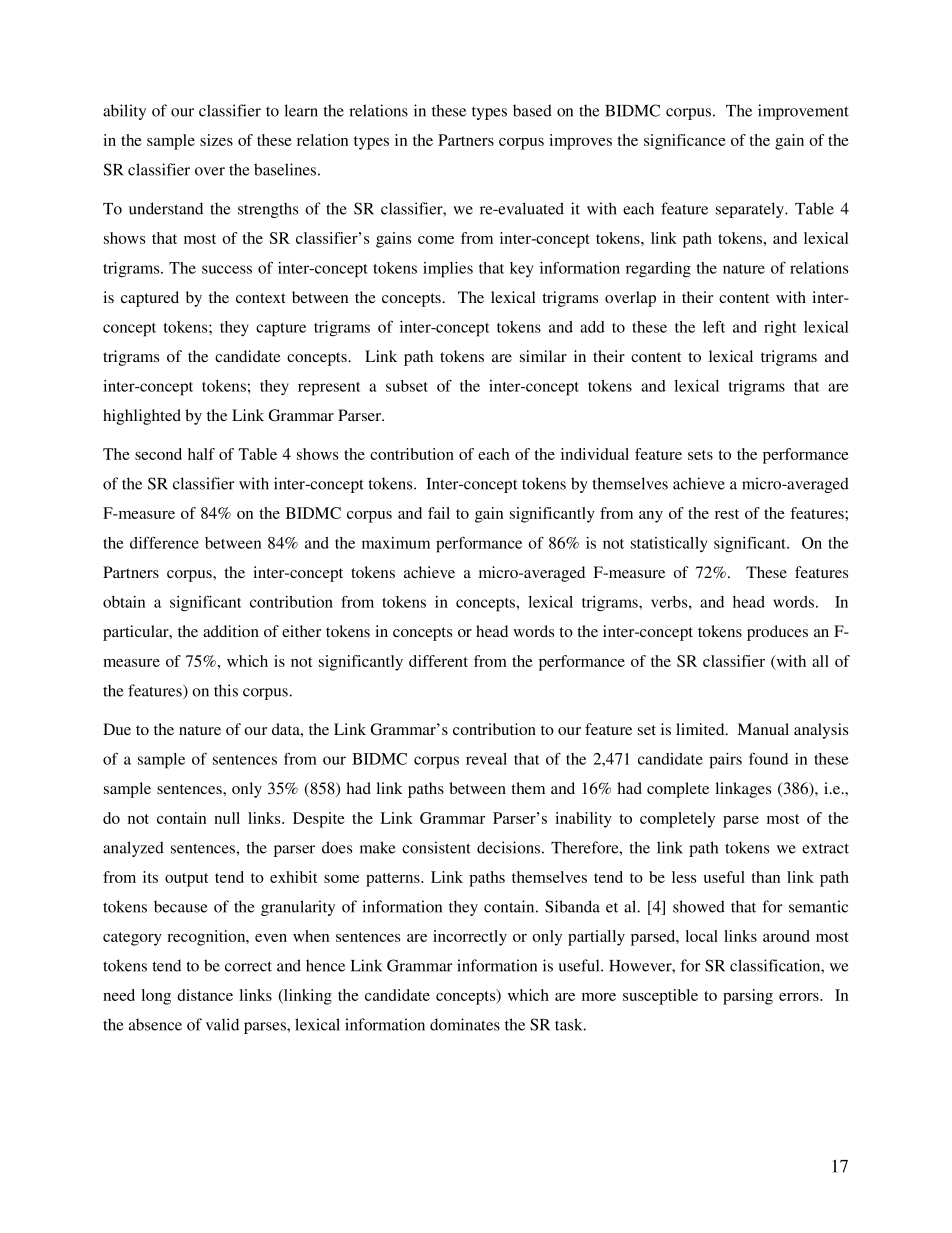 The width and height of the page is (952, 1233). What do you see at coordinates (216, 140) in the page?
I see `sizes` at bounding box center [216, 140].
